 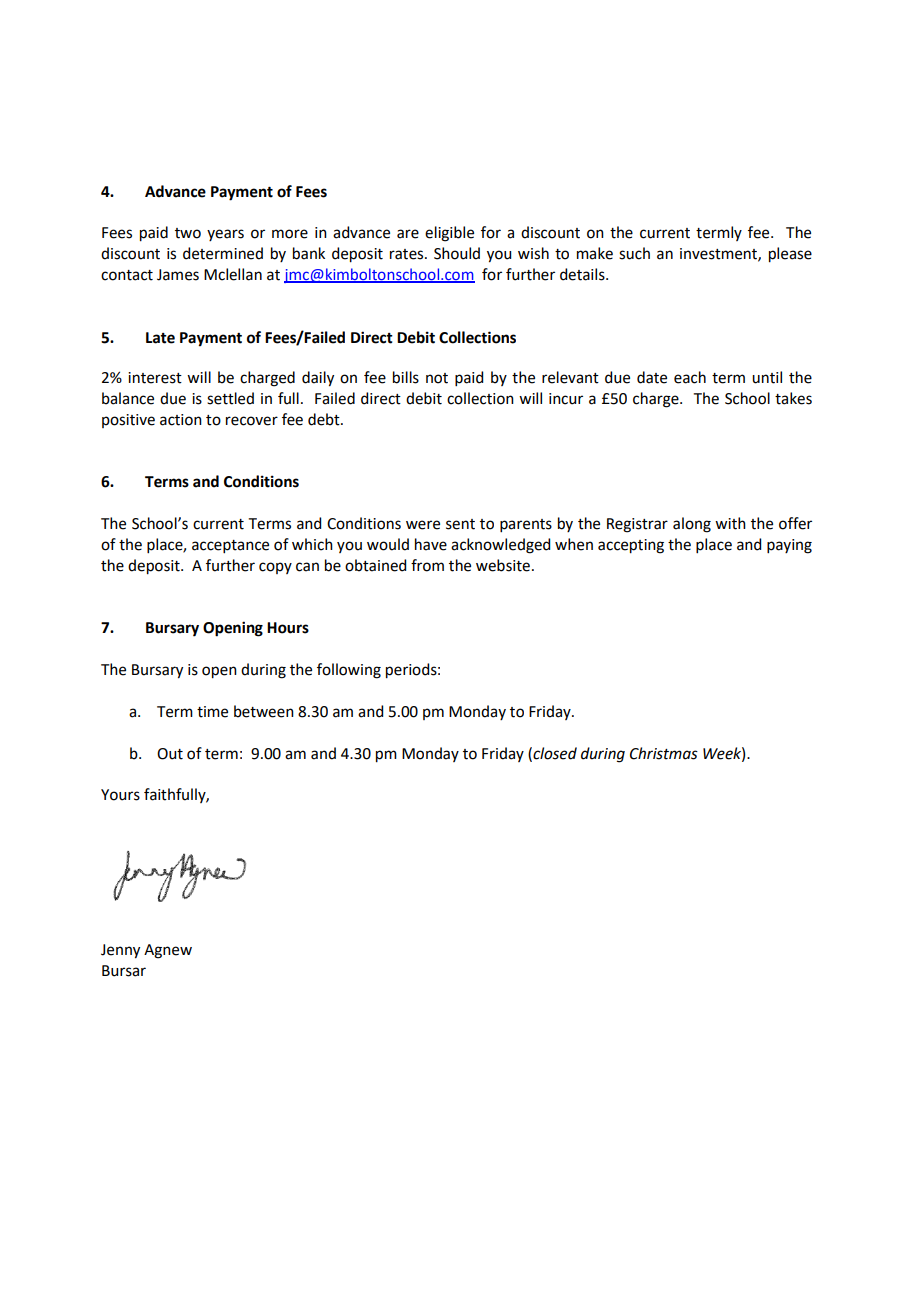 What do you see at coordinates (349, 671) in the screenshot?
I see `following` at bounding box center [349, 671].
